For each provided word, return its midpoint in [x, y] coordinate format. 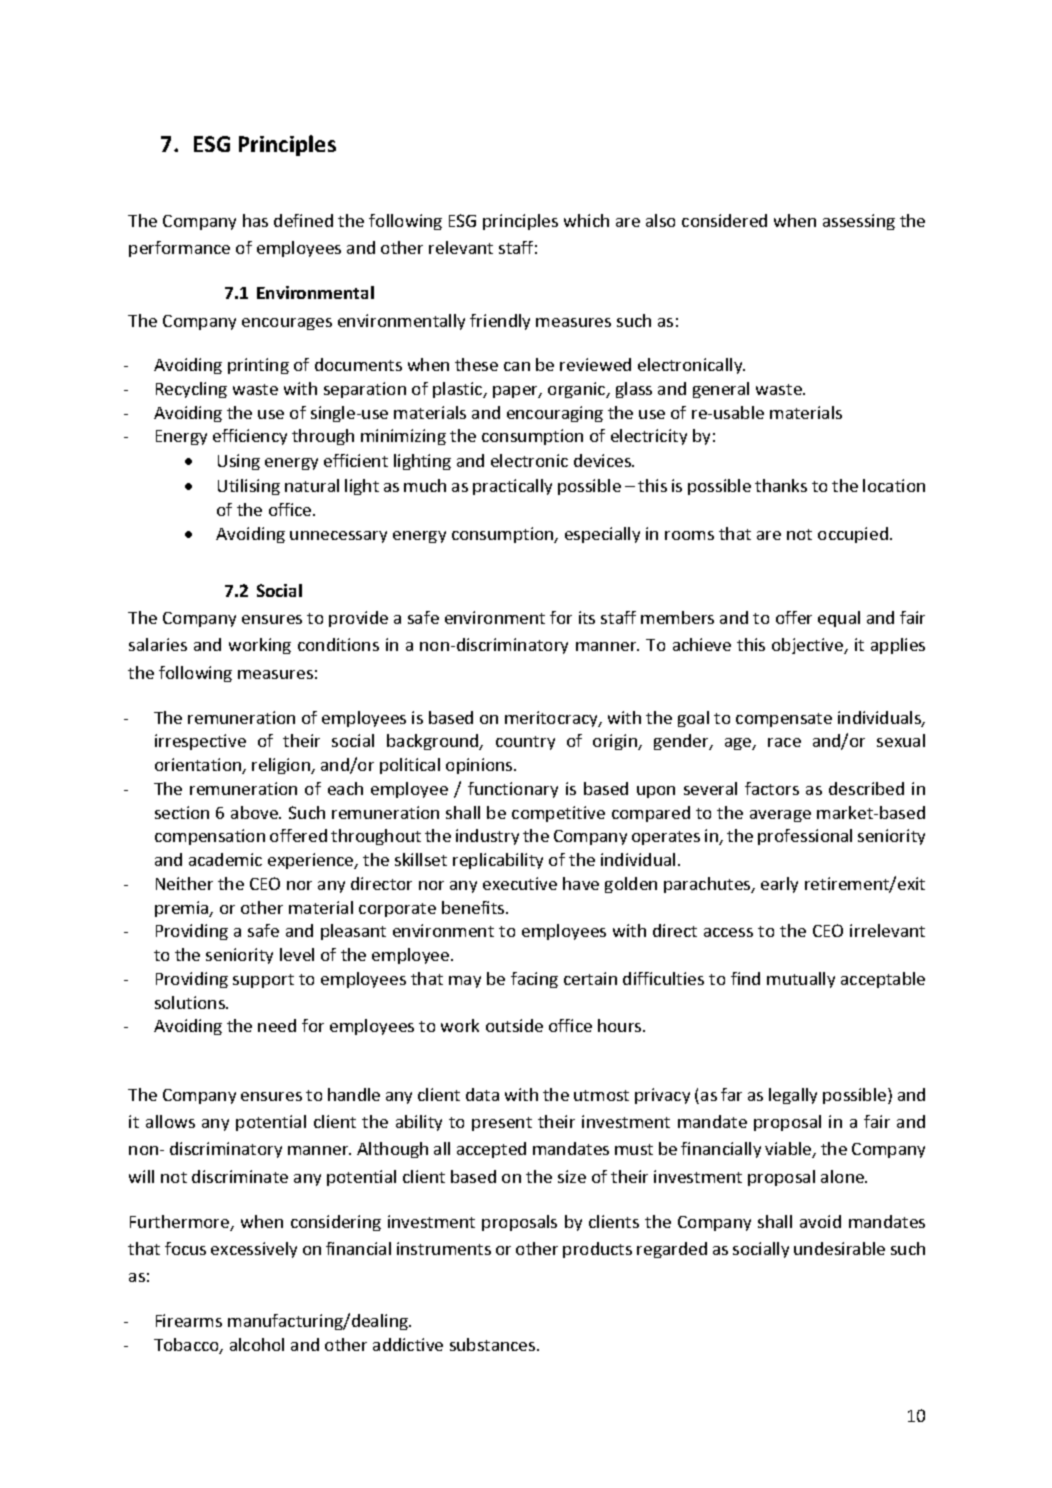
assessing [859, 222]
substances [494, 1344]
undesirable [839, 1248]
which [586, 220]
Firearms [189, 1320]
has [255, 220]
